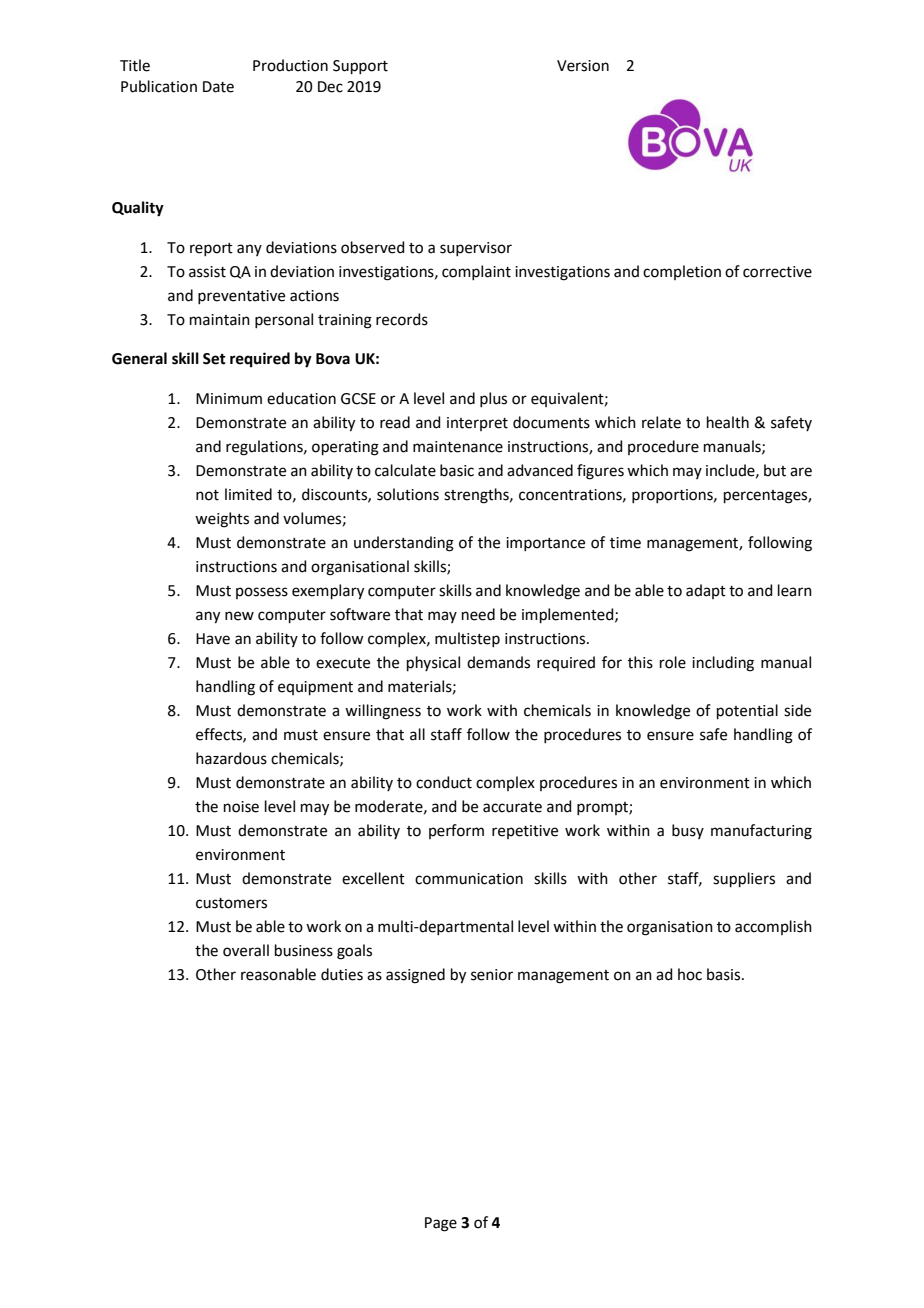 Image resolution: width=924 pixels, height=1308 pixels. What do you see at coordinates (725, 974) in the document?
I see `basis` at bounding box center [725, 974].
